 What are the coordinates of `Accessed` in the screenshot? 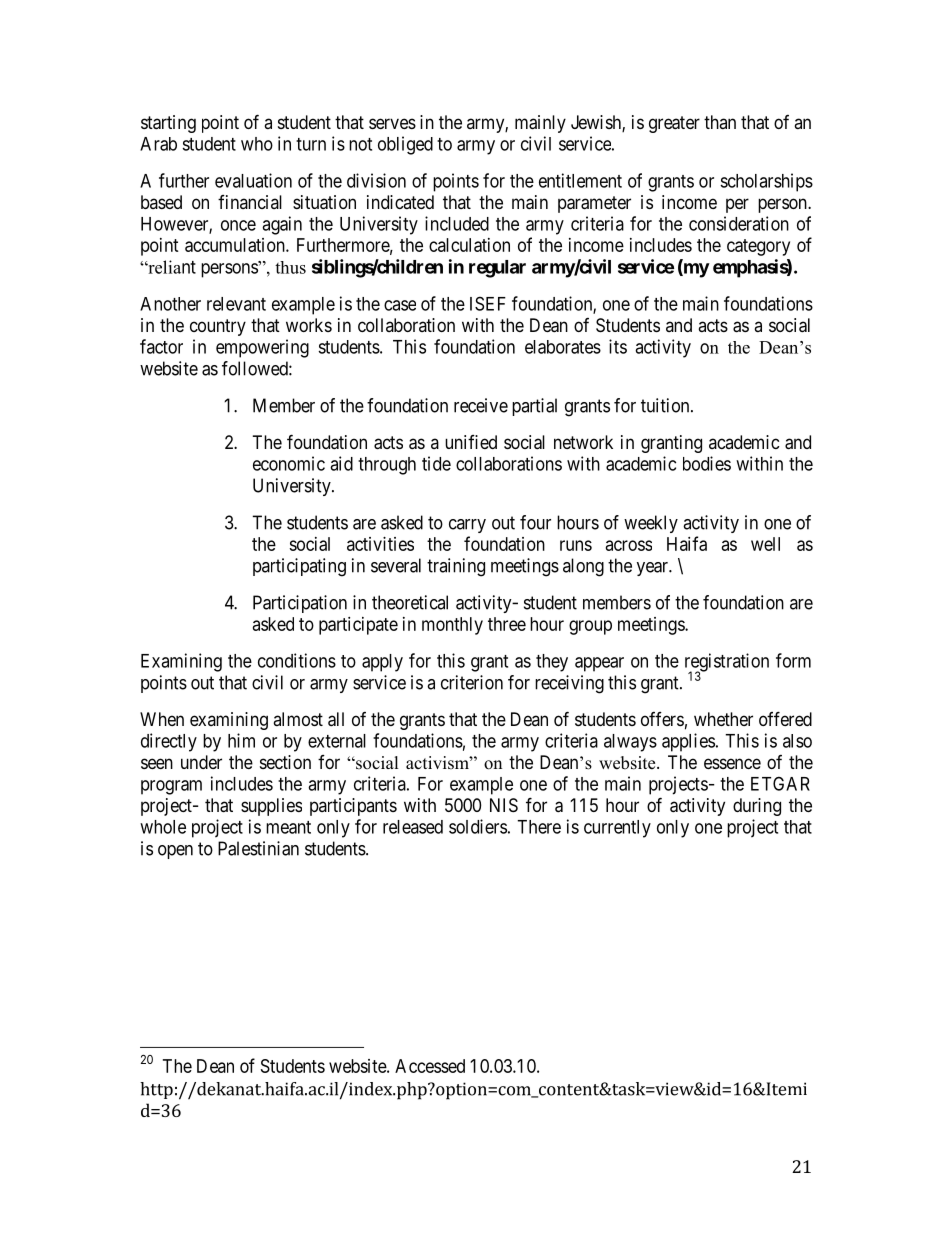 It's located at (430, 1066).
